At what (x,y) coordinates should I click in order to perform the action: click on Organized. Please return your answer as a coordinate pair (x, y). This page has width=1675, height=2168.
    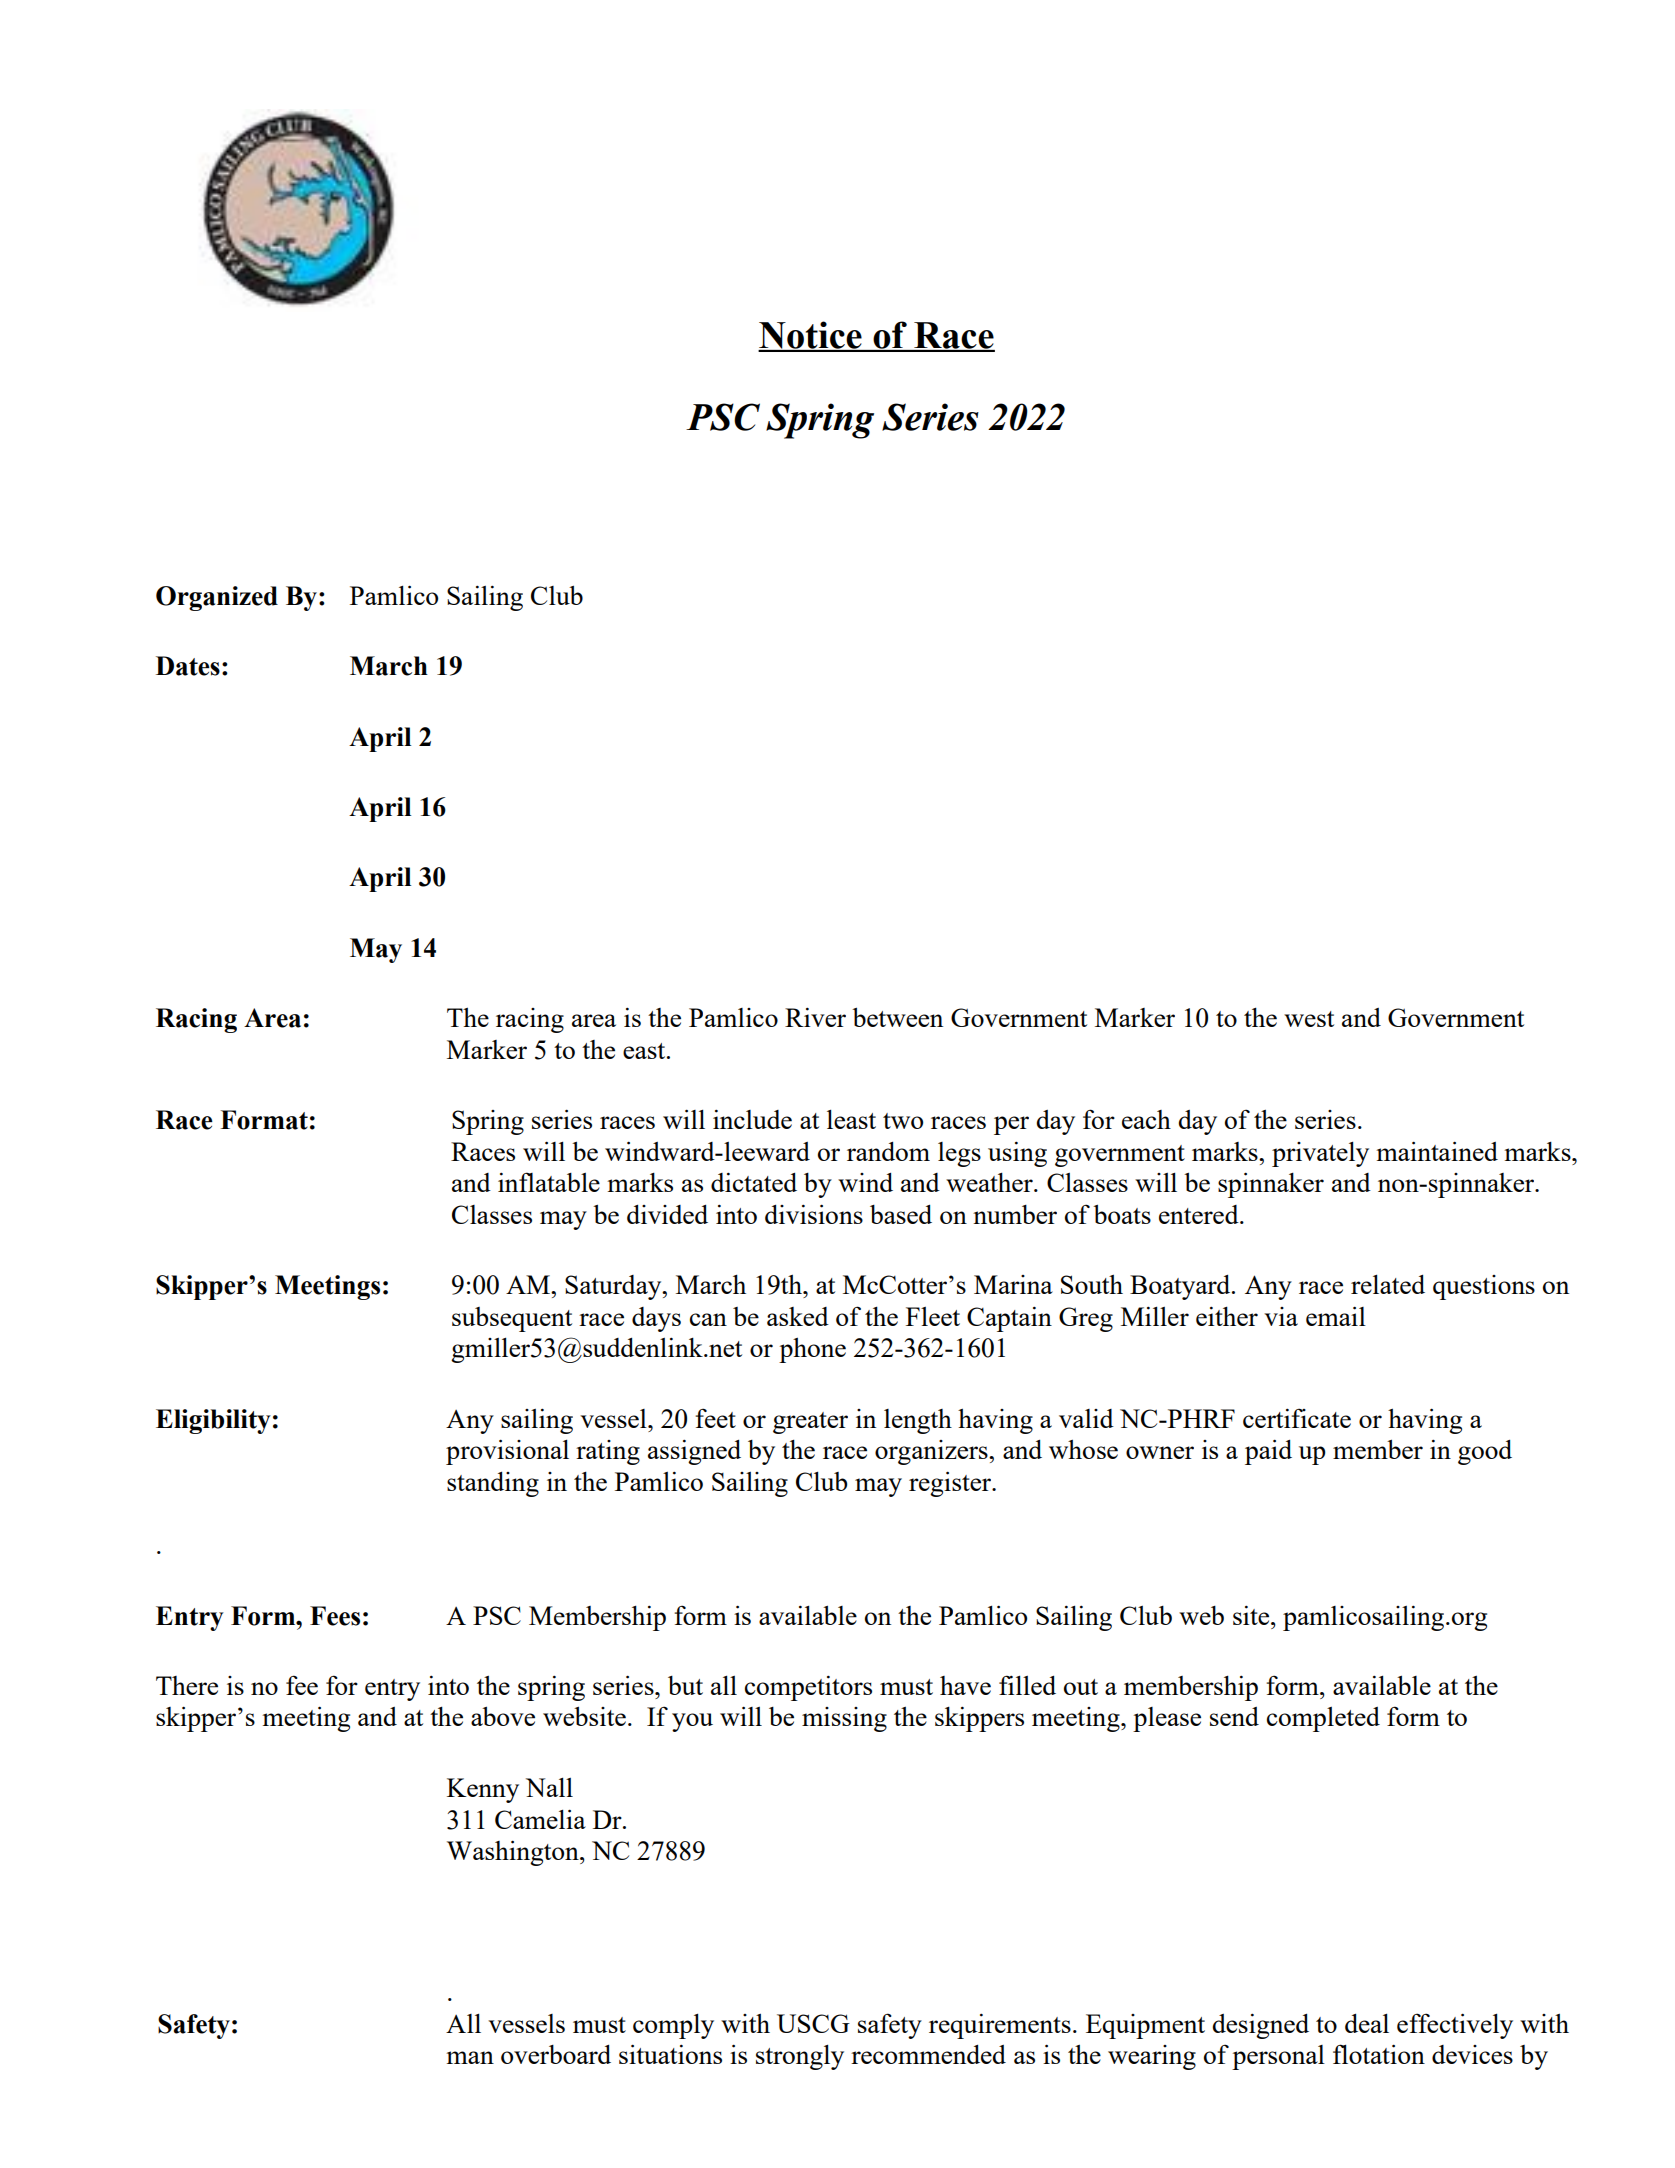
    Looking at the image, I should click on (217, 598).
